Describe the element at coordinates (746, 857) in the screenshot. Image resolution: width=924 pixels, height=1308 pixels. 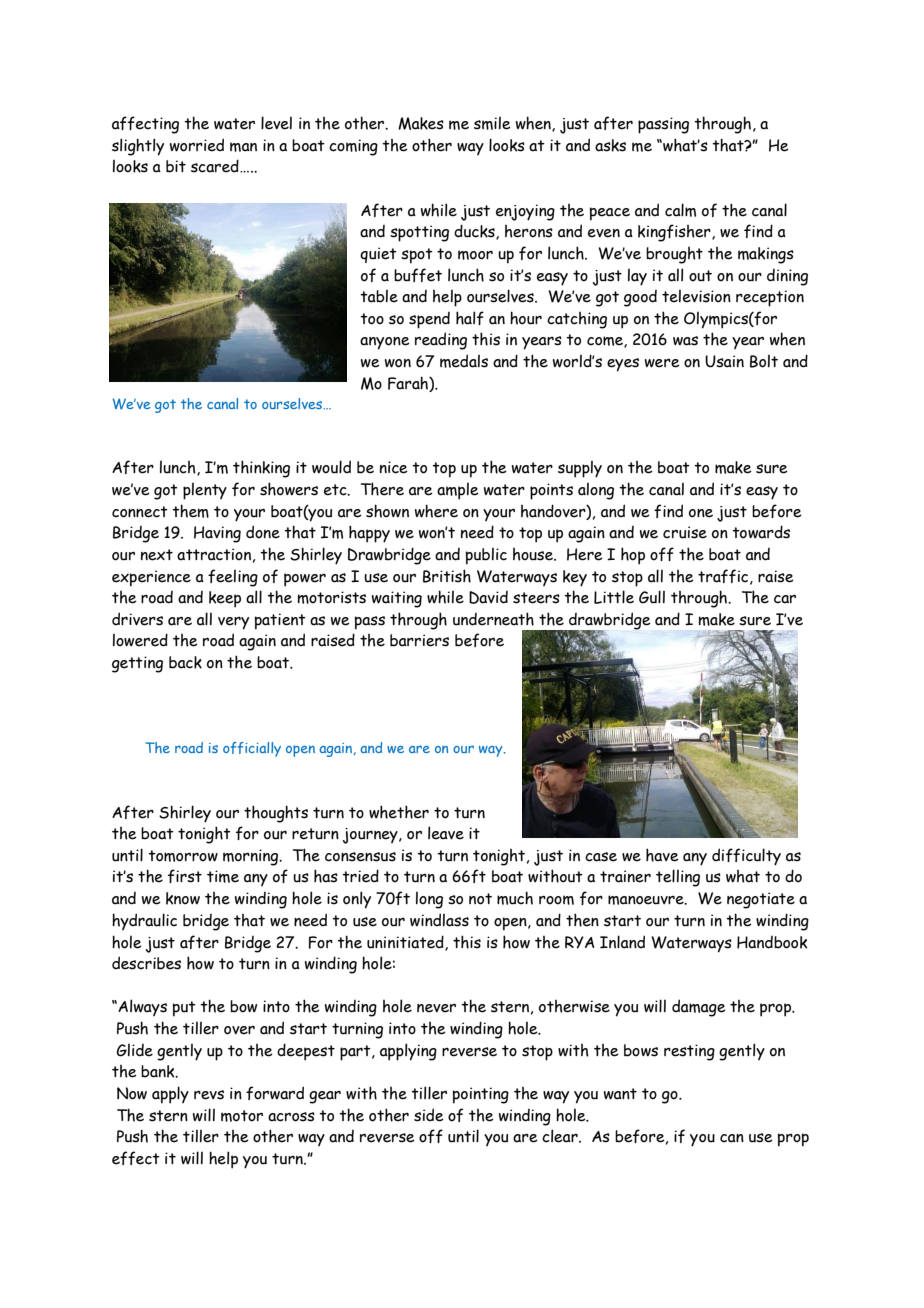
I see `difficulty` at that location.
